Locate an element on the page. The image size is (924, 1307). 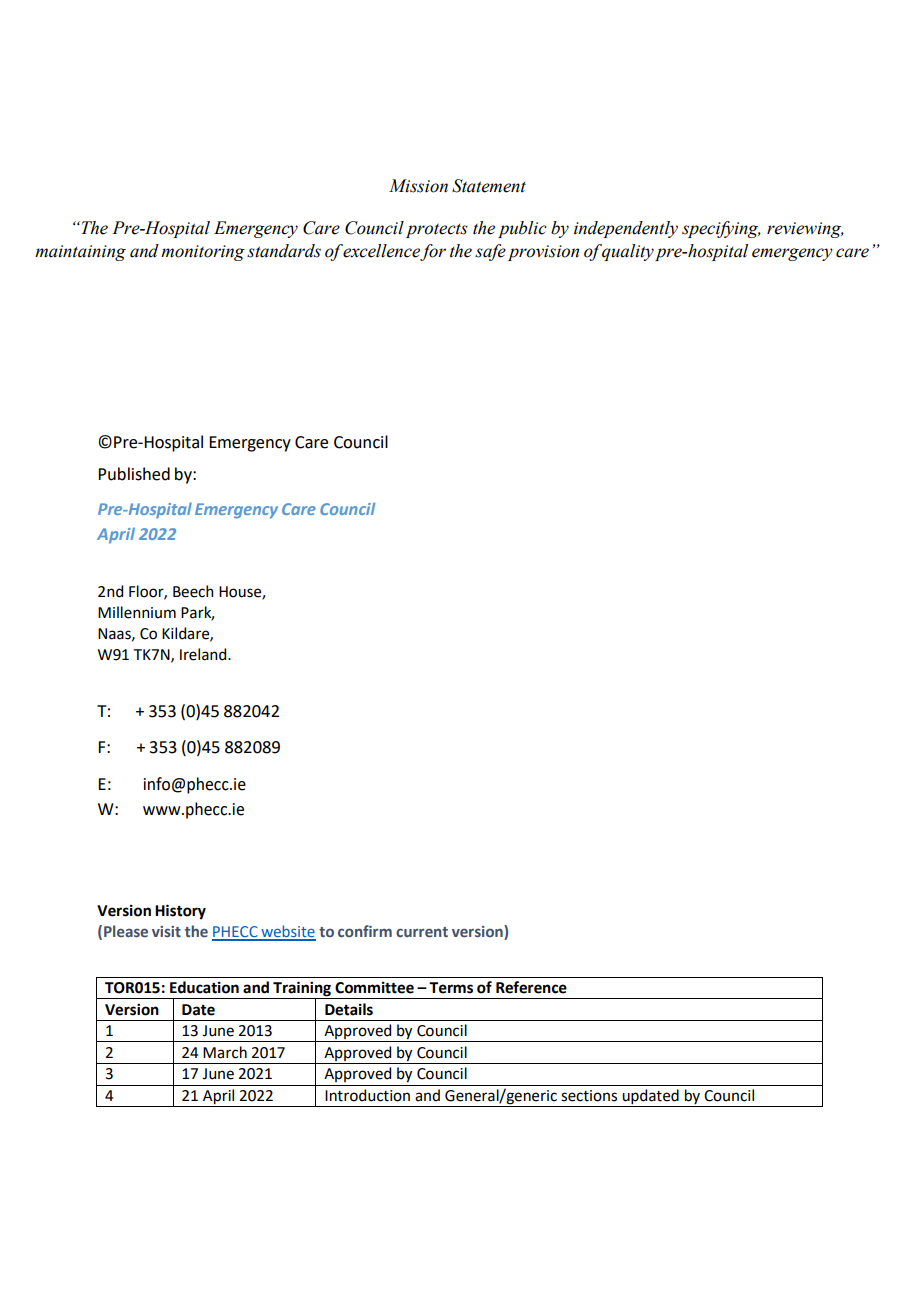
monitoring is located at coordinates (203, 253).
